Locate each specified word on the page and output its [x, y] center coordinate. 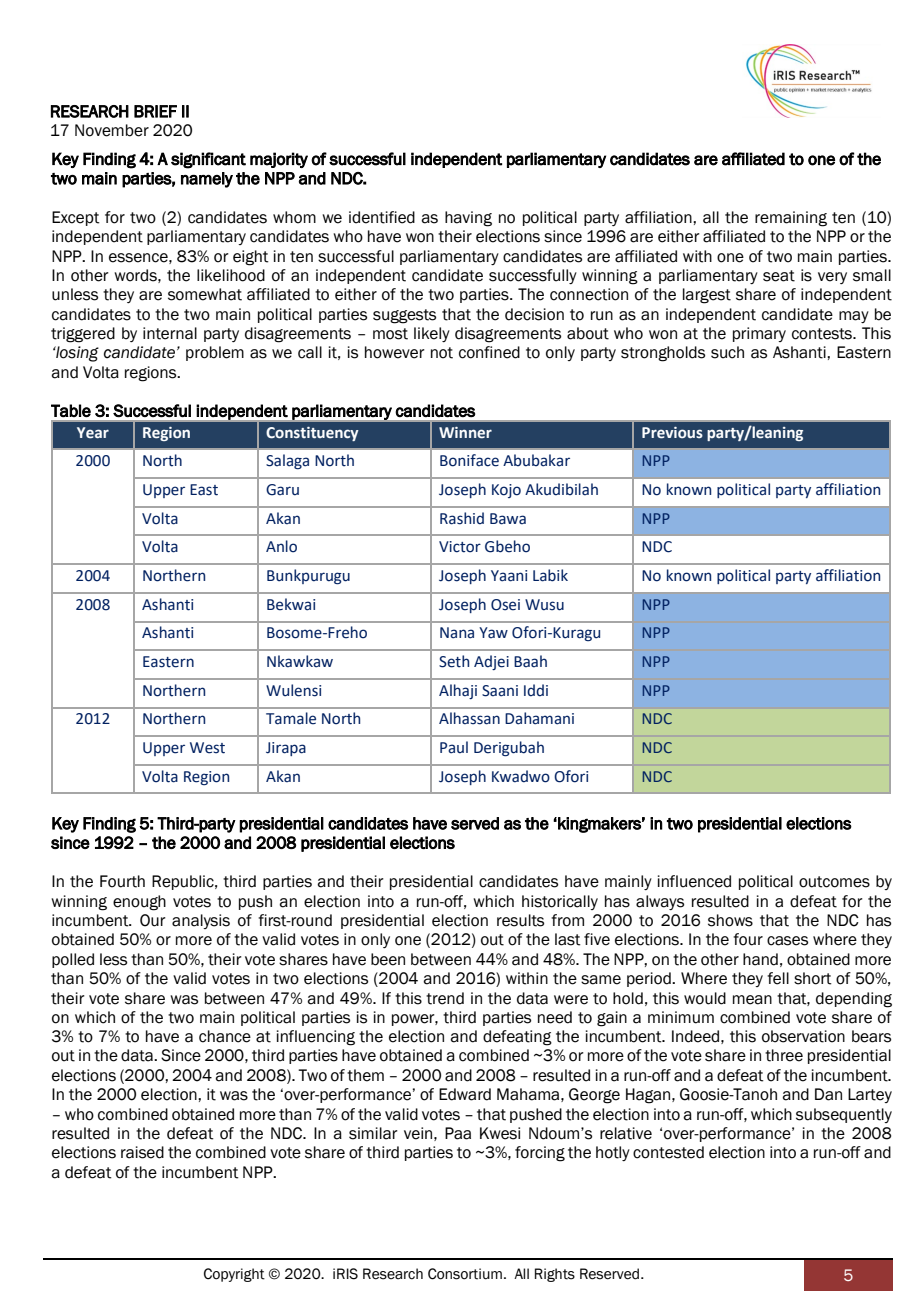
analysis [201, 921]
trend [445, 998]
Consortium [465, 1274]
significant [208, 160]
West [207, 748]
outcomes [834, 882]
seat [779, 276]
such [727, 352]
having [468, 219]
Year [93, 433]
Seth [454, 661]
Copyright [234, 1275]
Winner [465, 433]
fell [778, 978]
